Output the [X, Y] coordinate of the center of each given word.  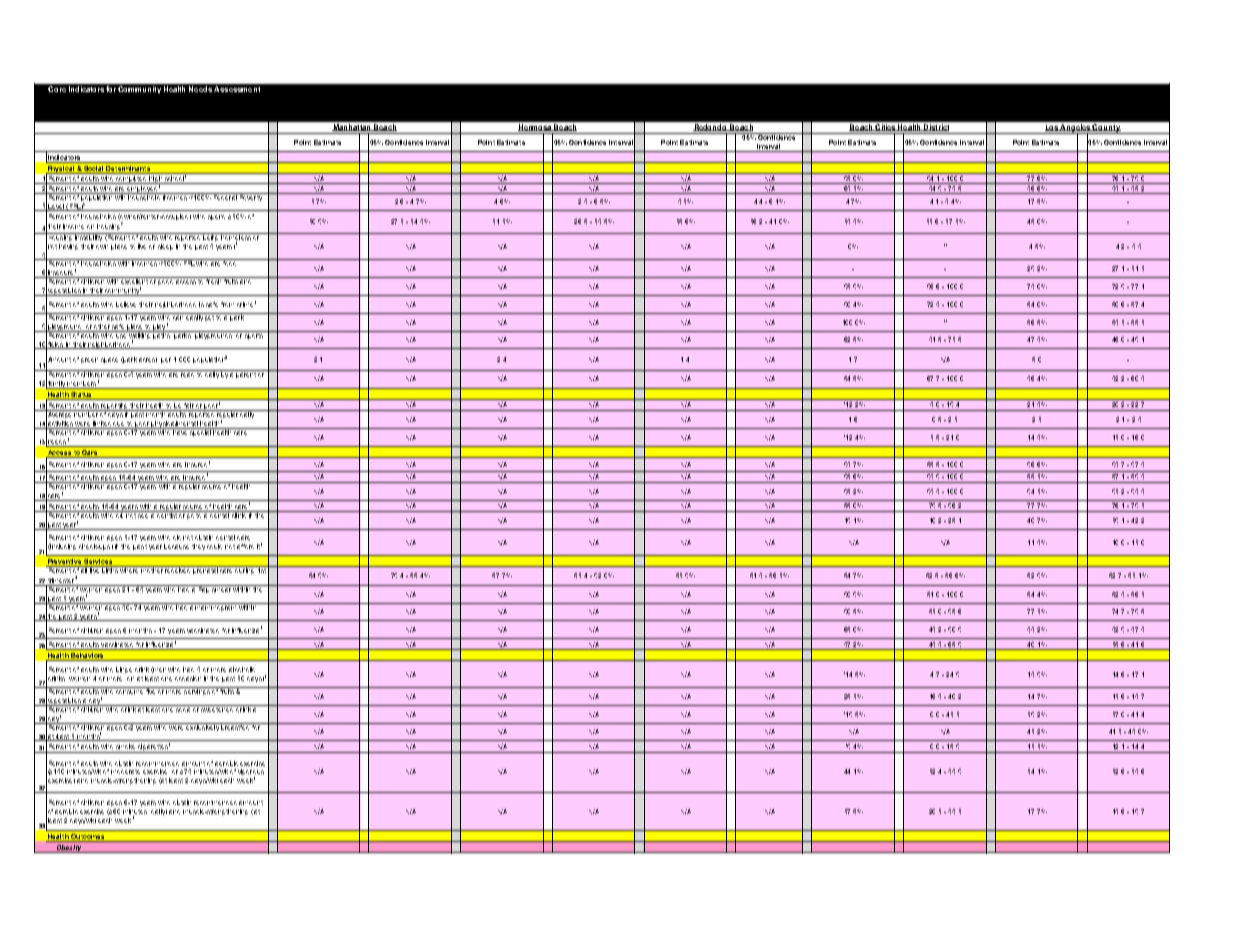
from [227, 304]
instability [88, 237]
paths [162, 335]
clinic [239, 514]
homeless [236, 236]
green [89, 360]
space [109, 360]
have [181, 431]
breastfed [235, 726]
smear [221, 590]
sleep [165, 247]
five [151, 690]
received [178, 569]
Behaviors [87, 657]
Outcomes [88, 838]
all [84, 569]
